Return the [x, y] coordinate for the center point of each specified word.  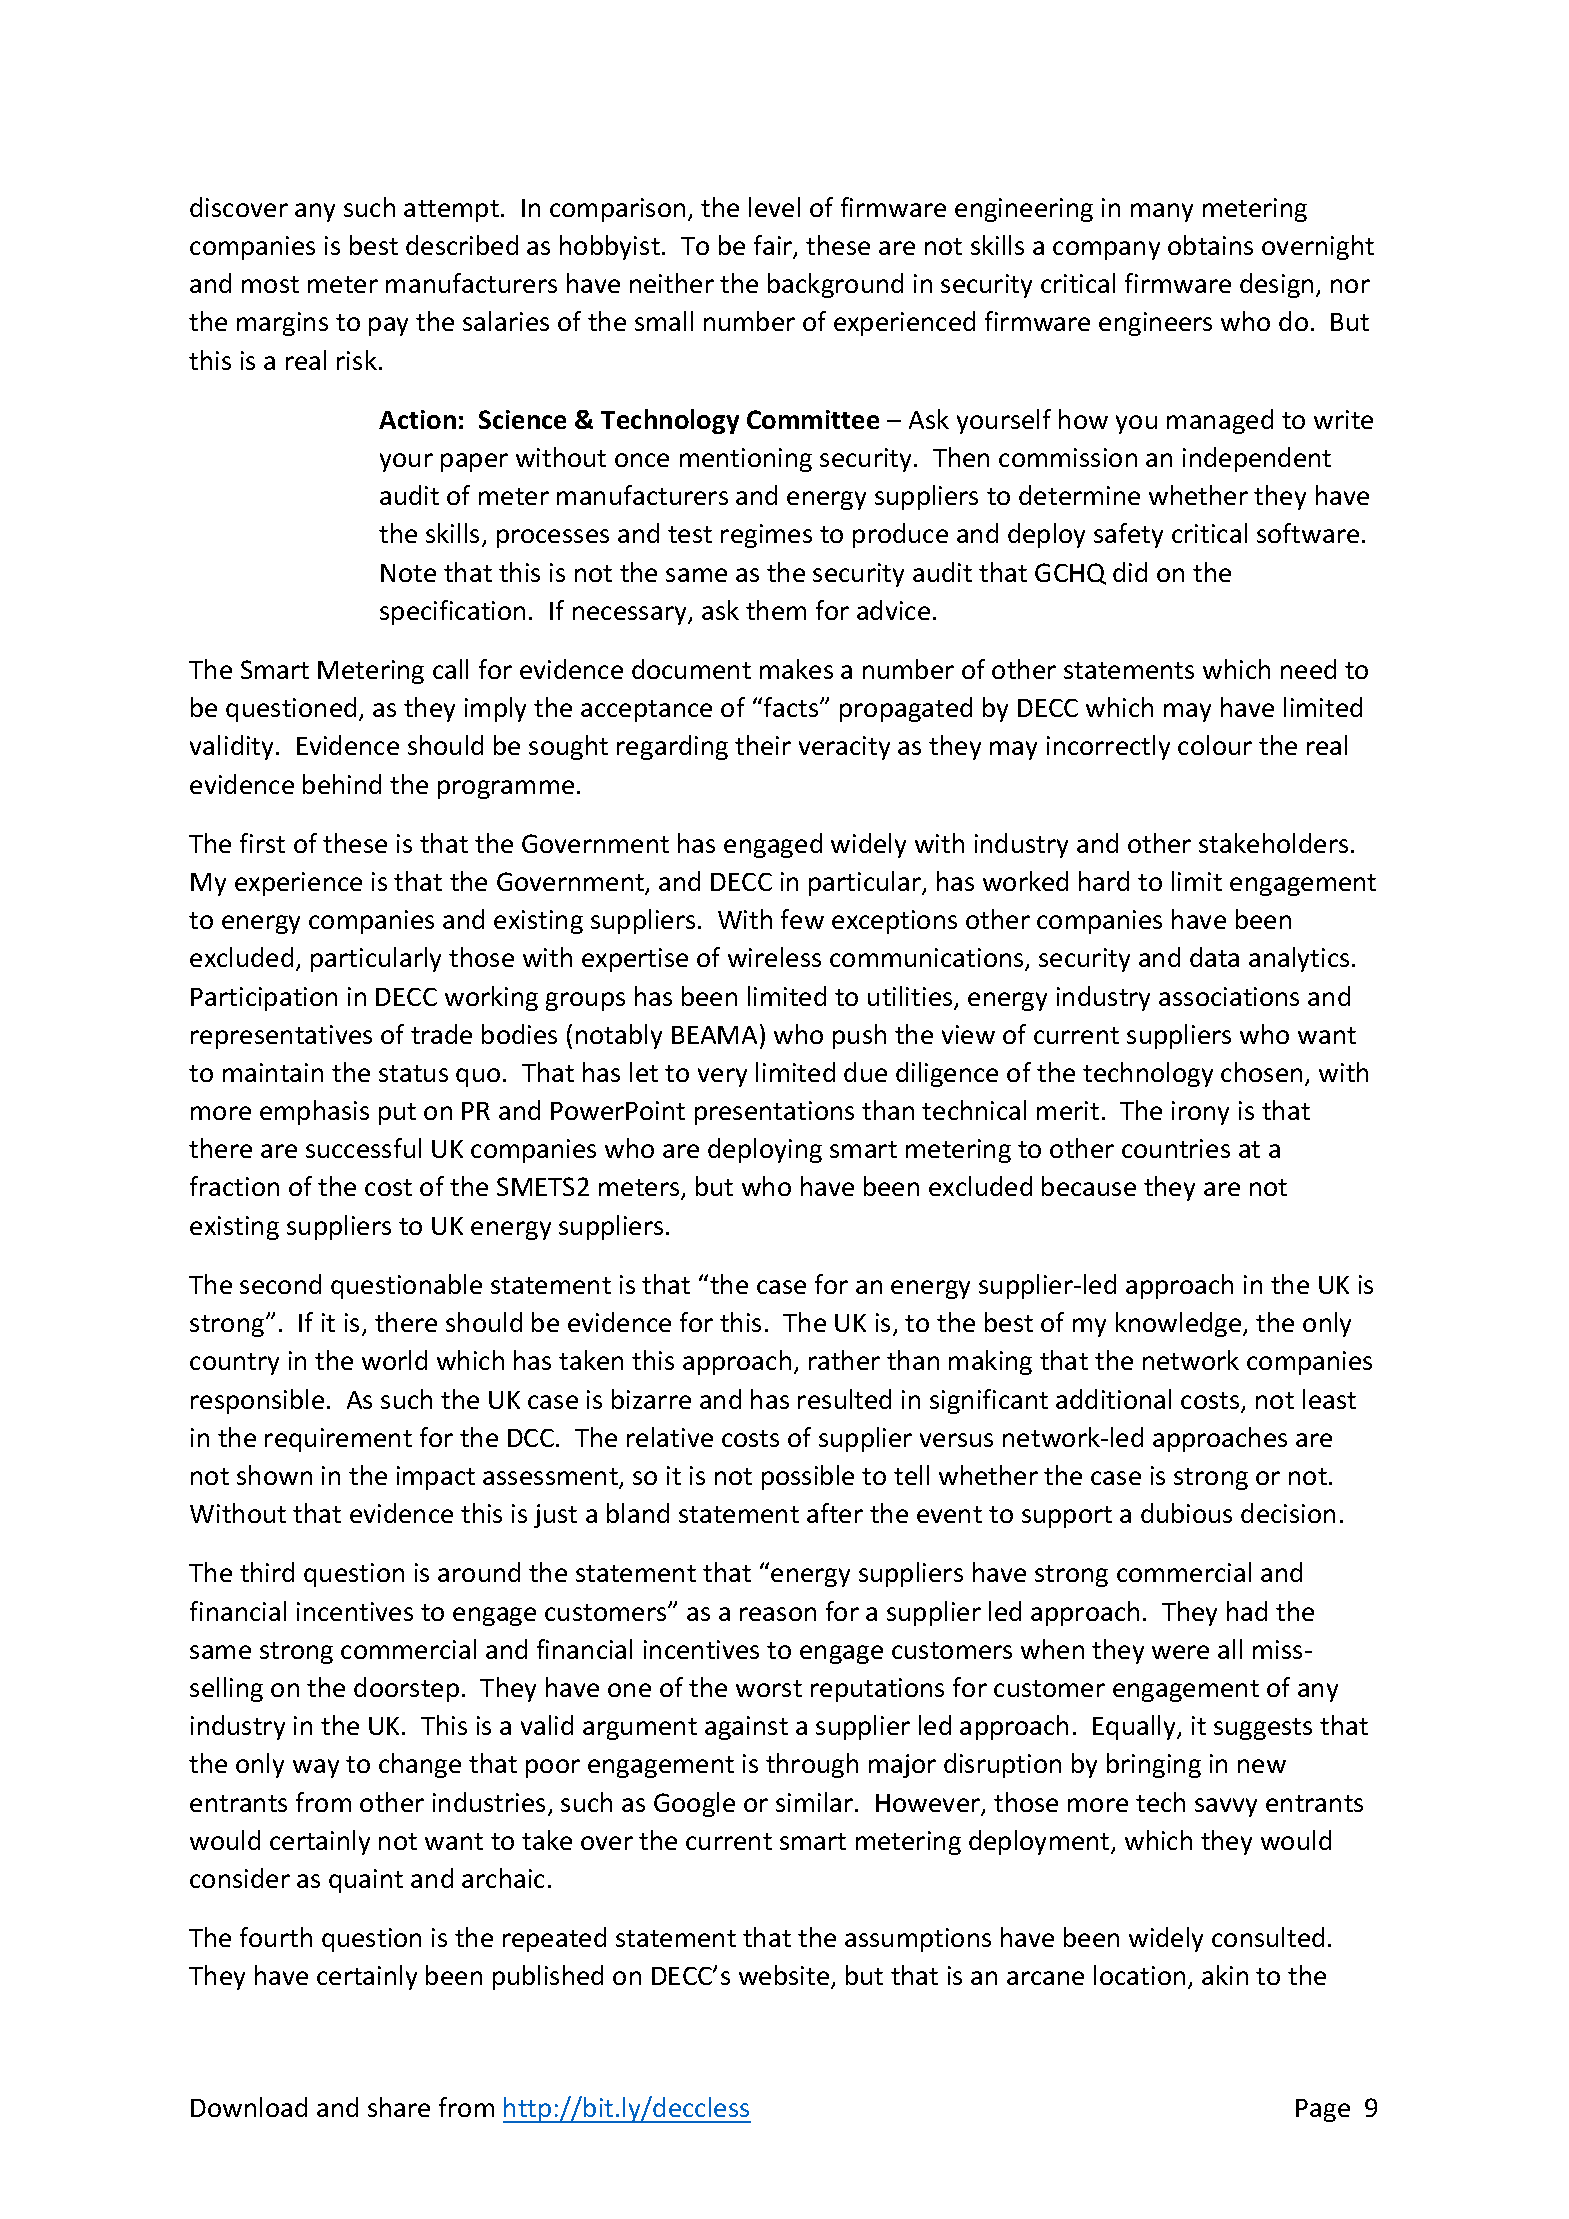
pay [388, 326]
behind [342, 784]
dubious [1186, 1513]
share [399, 2107]
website [785, 1977]
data [1214, 957]
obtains [1210, 245]
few [802, 919]
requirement [338, 1440]
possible [808, 1477]
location [1139, 1975]
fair [774, 246]
